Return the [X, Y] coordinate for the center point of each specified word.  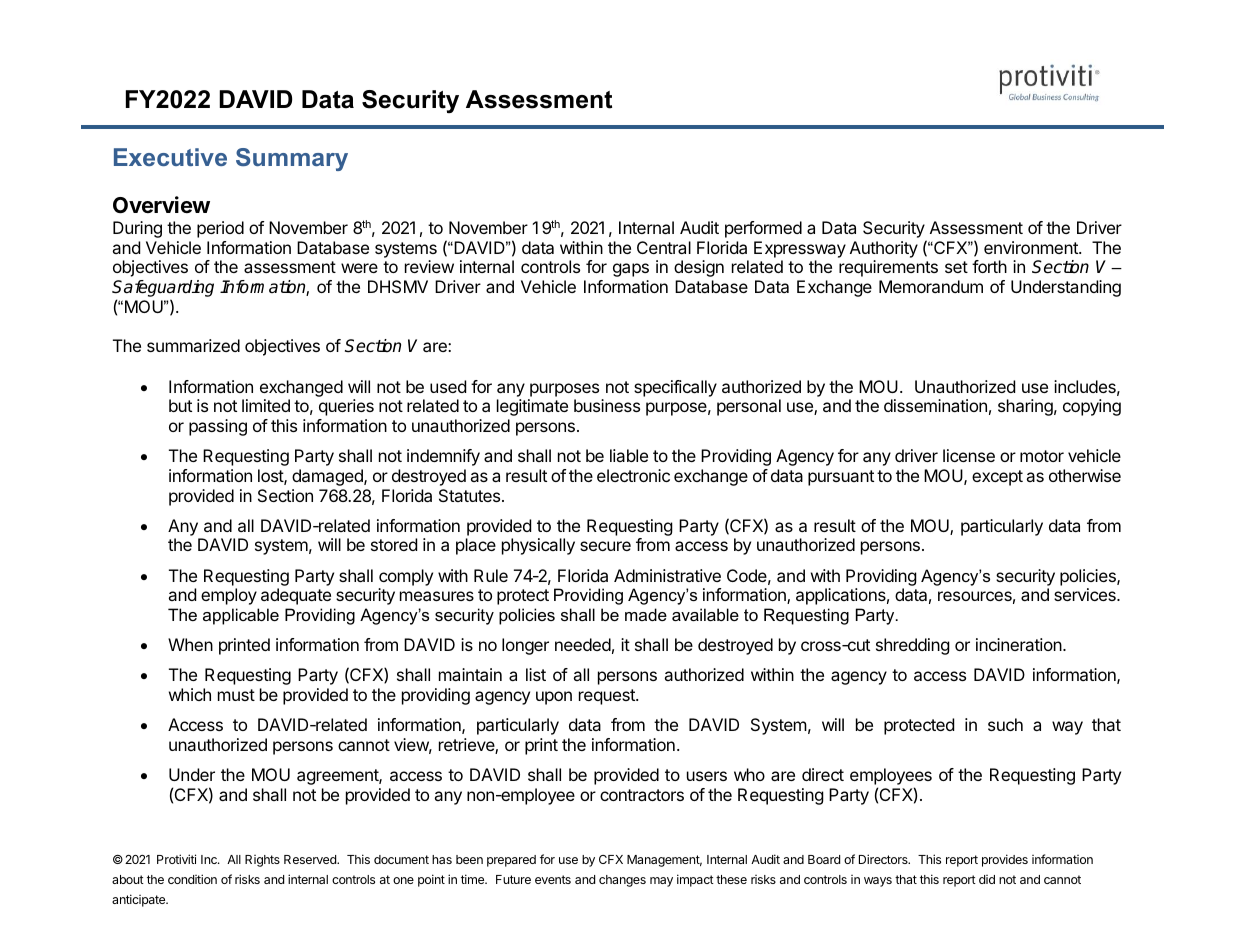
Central [664, 247]
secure [605, 546]
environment [1032, 247]
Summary [292, 159]
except [997, 478]
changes [622, 881]
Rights [262, 861]
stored [394, 544]
